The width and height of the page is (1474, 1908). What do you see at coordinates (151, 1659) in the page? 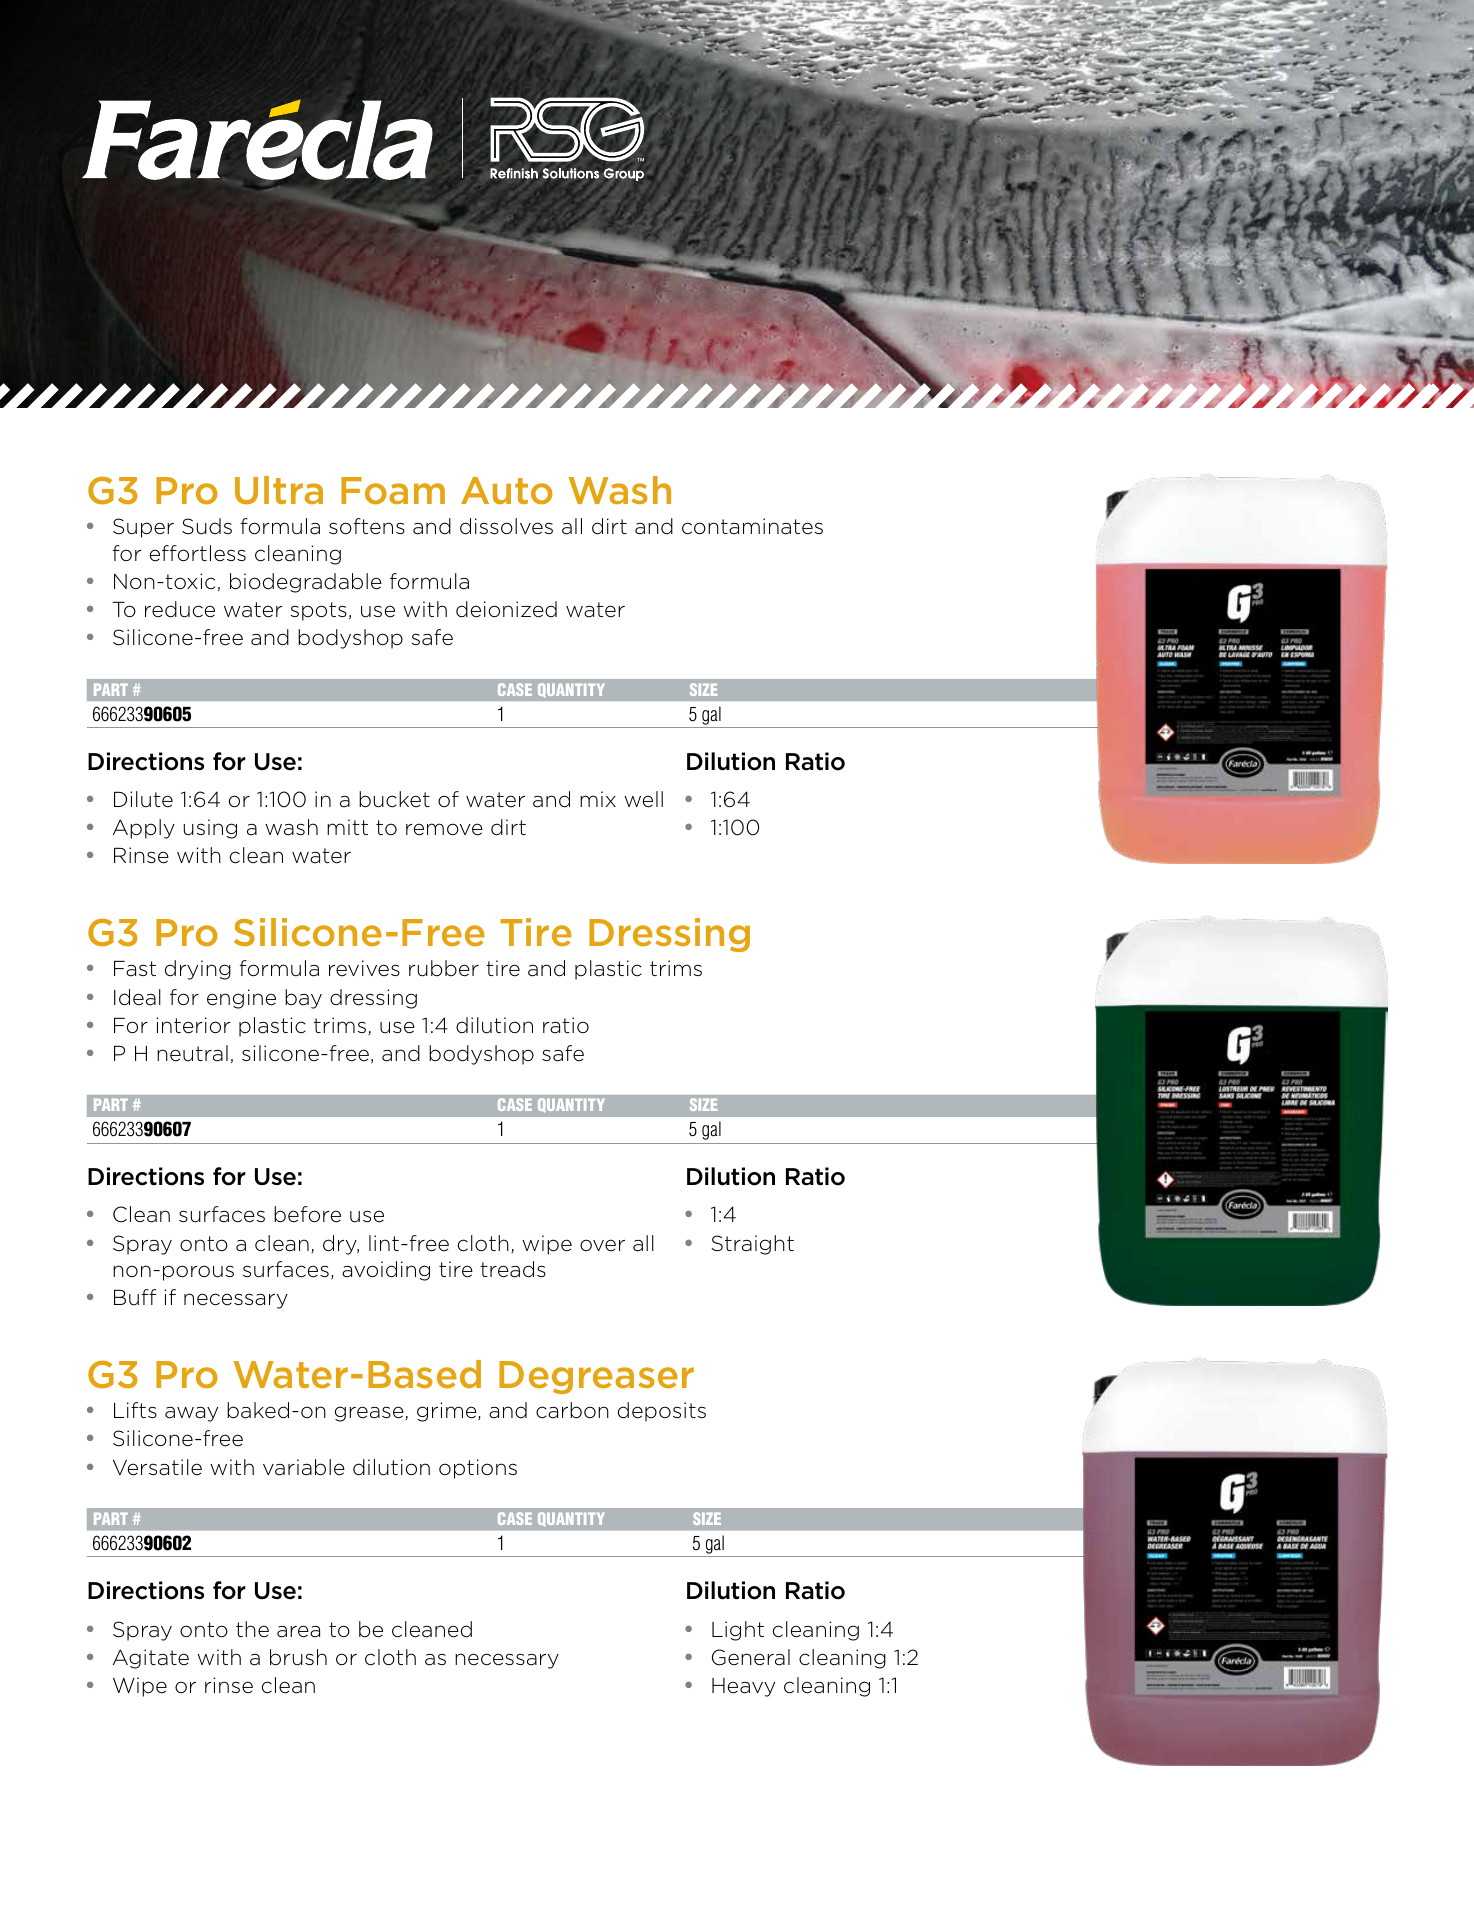
I see `Agitate` at bounding box center [151, 1659].
